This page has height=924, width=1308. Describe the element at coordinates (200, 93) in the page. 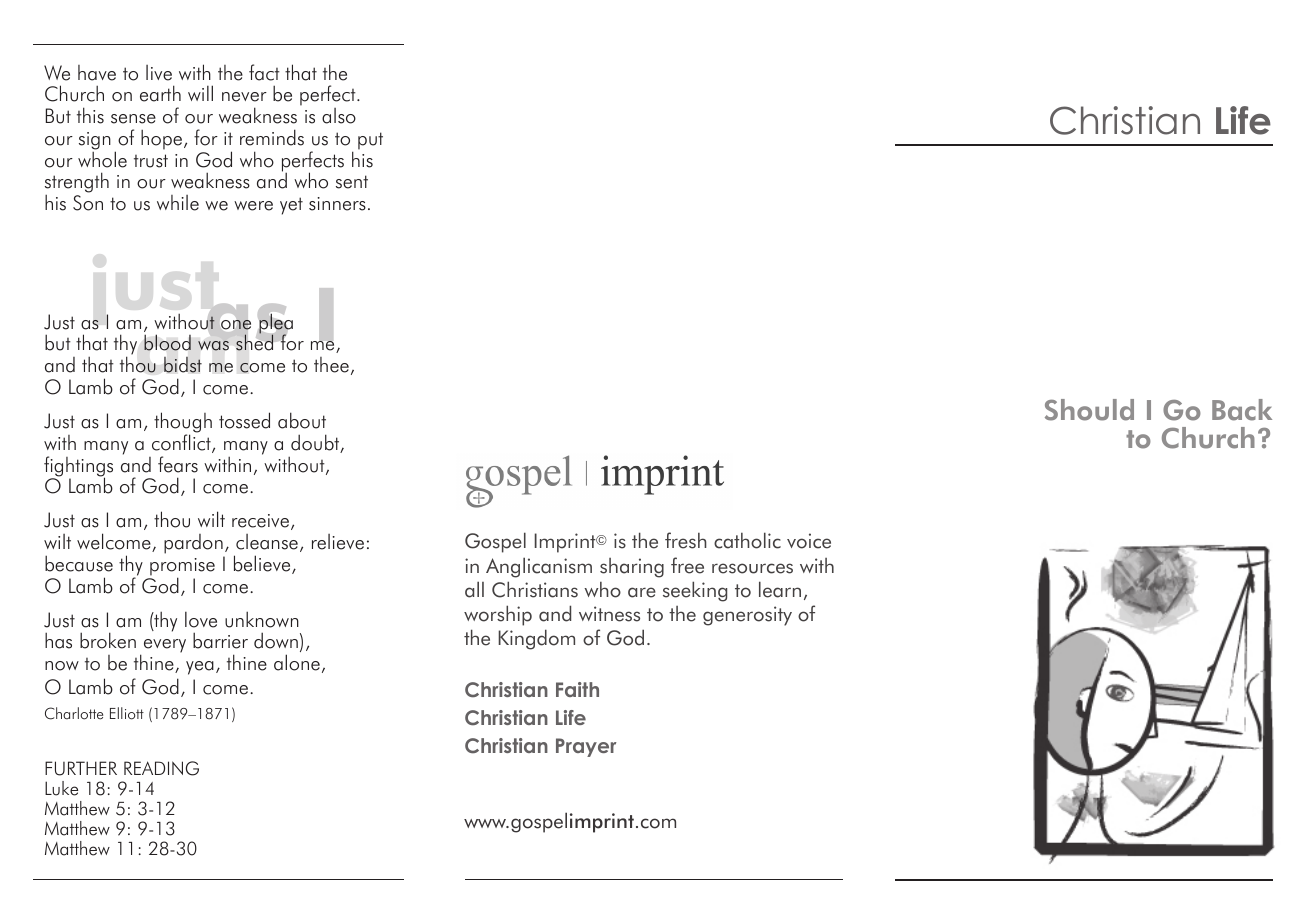

I see `will` at that location.
